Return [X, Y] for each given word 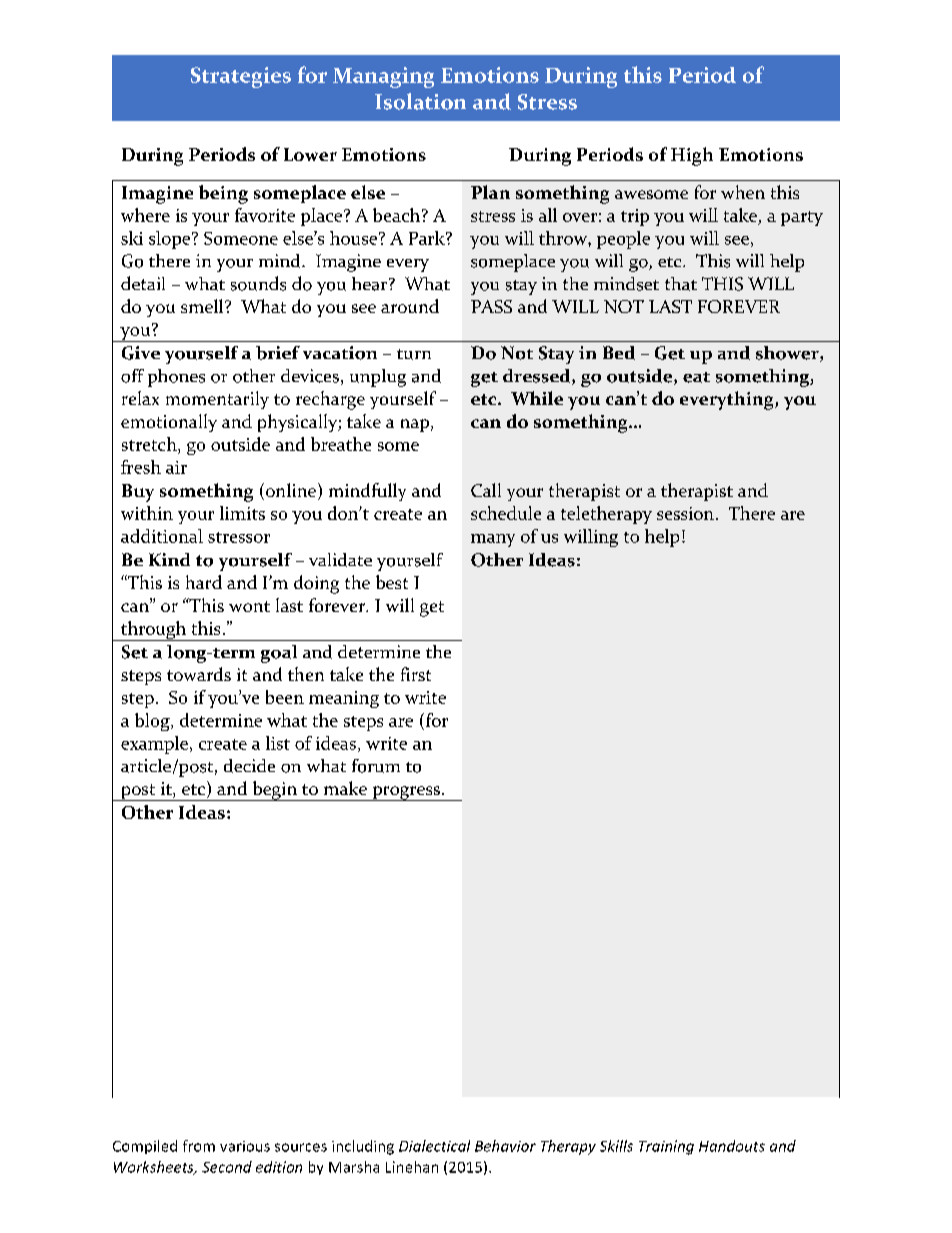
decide [249, 766]
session [685, 513]
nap [415, 425]
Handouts [732, 1146]
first [416, 674]
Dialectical [434, 1146]
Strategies [241, 77]
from [199, 1146]
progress [406, 793]
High [692, 156]
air [176, 467]
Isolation [420, 101]
